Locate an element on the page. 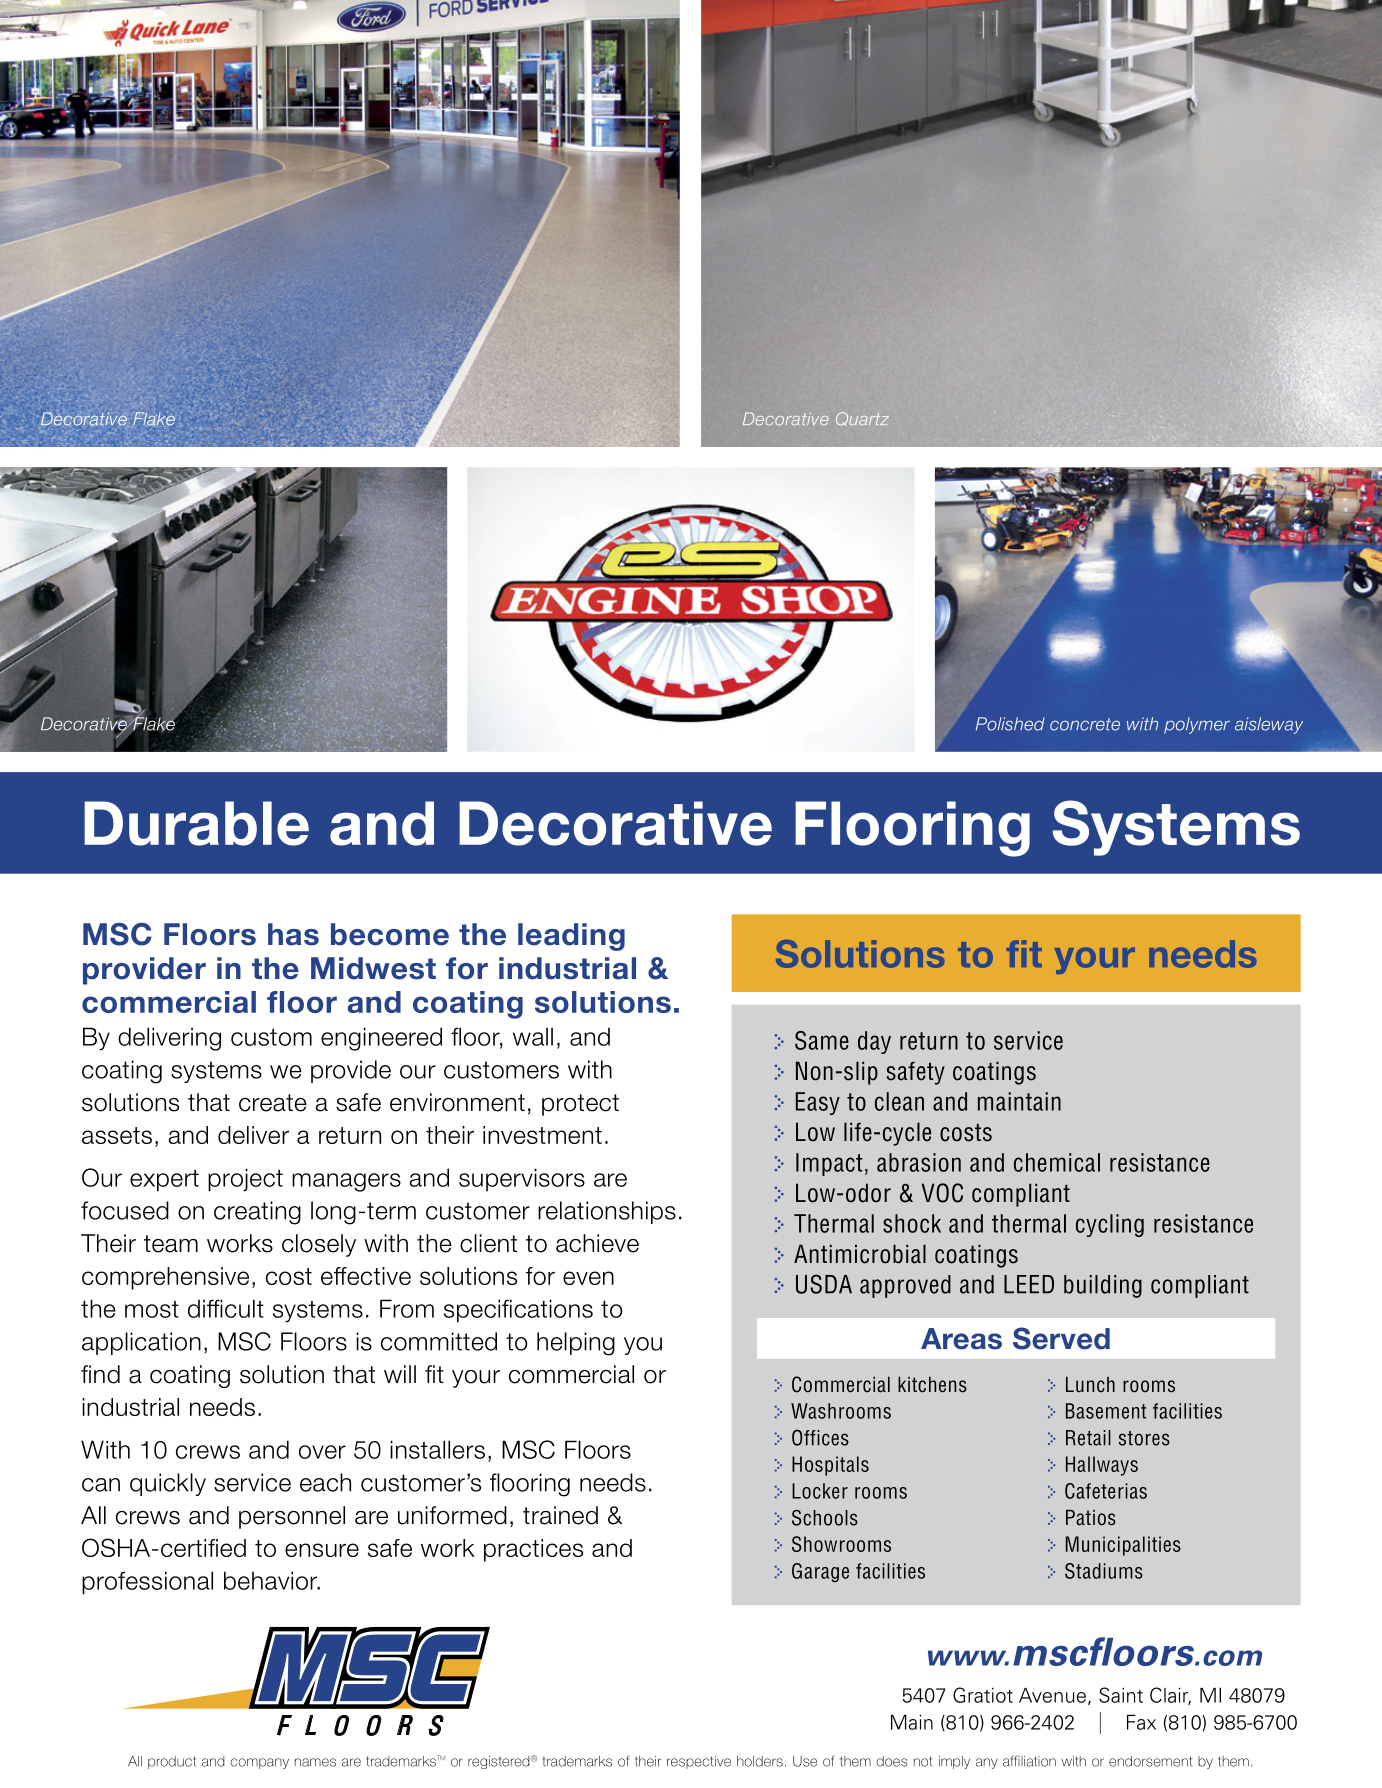  chemical is located at coordinates (1057, 1162).
